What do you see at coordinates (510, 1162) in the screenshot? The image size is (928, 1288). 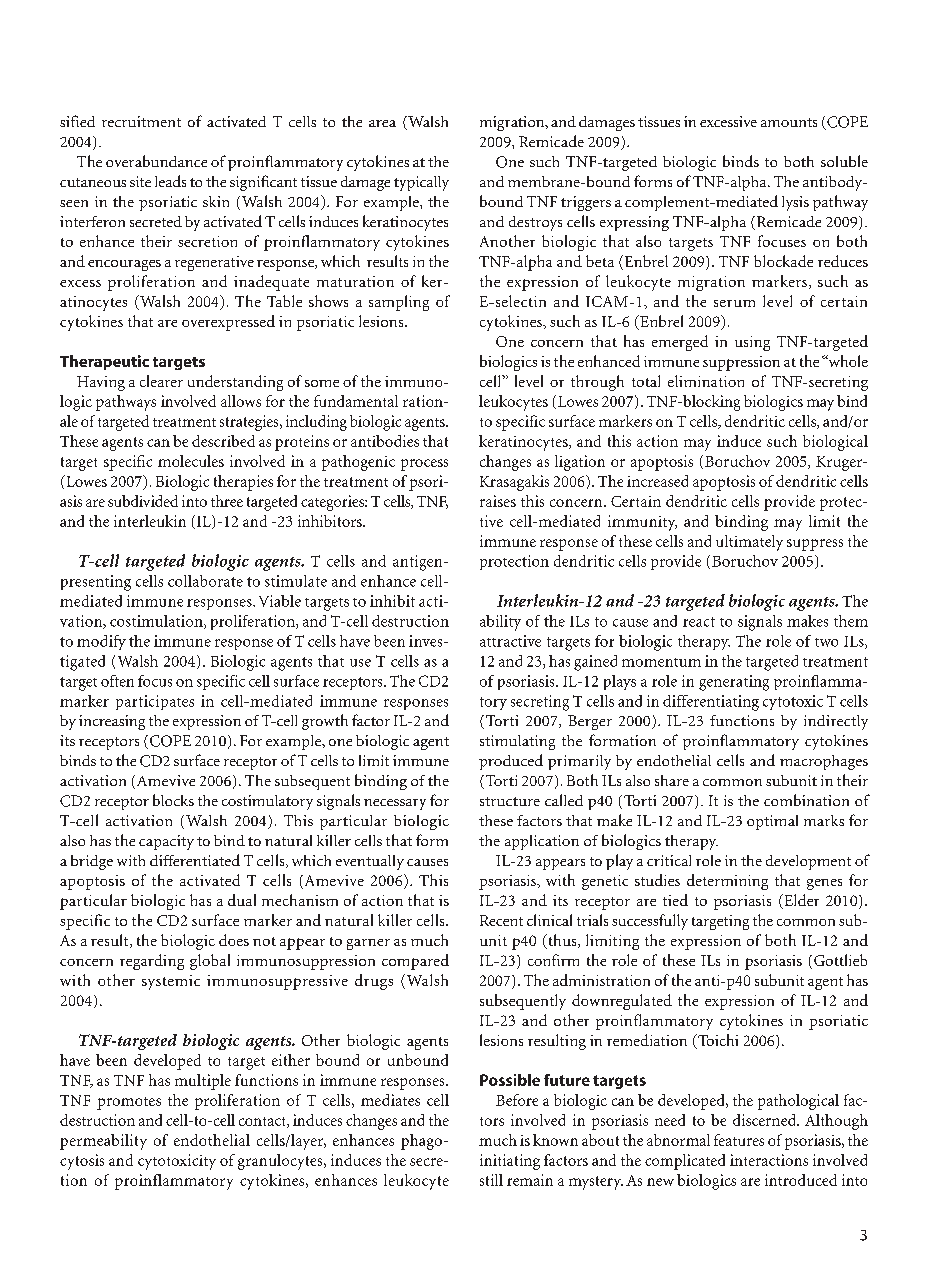 I see `initiating` at bounding box center [510, 1162].
